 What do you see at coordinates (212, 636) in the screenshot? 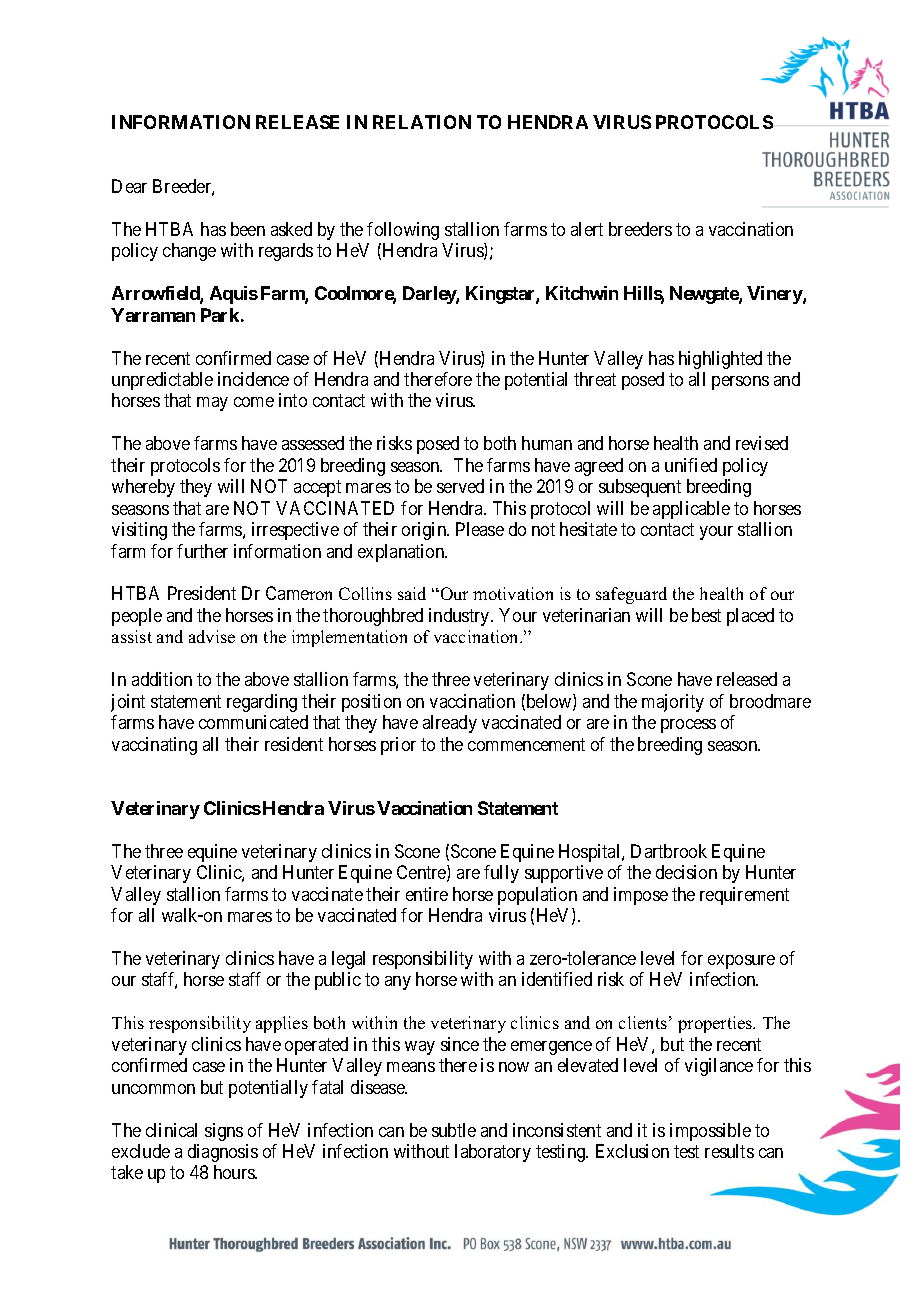
I see `advise` at bounding box center [212, 636].
